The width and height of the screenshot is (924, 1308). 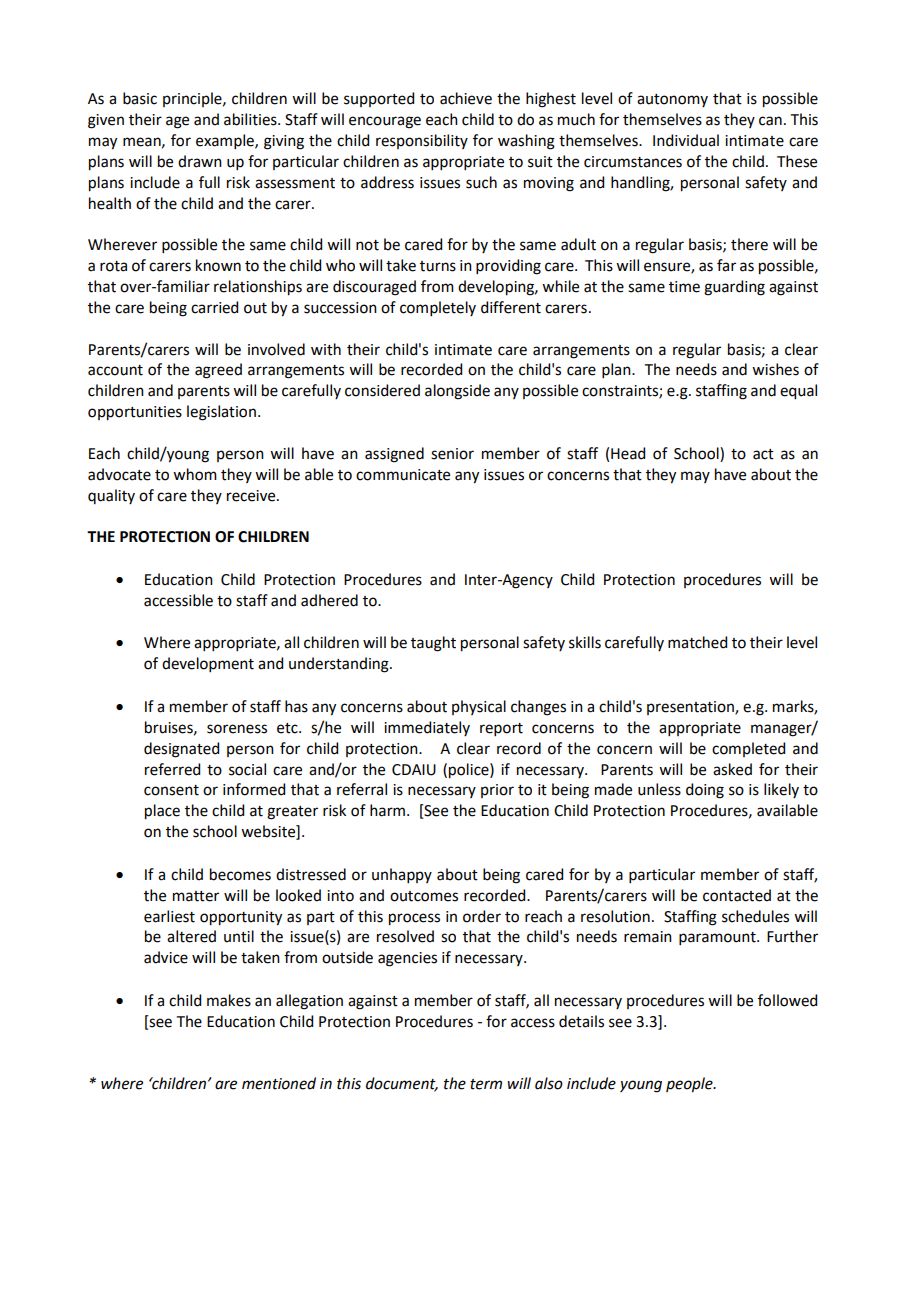 I want to click on communicate, so click(x=403, y=475).
